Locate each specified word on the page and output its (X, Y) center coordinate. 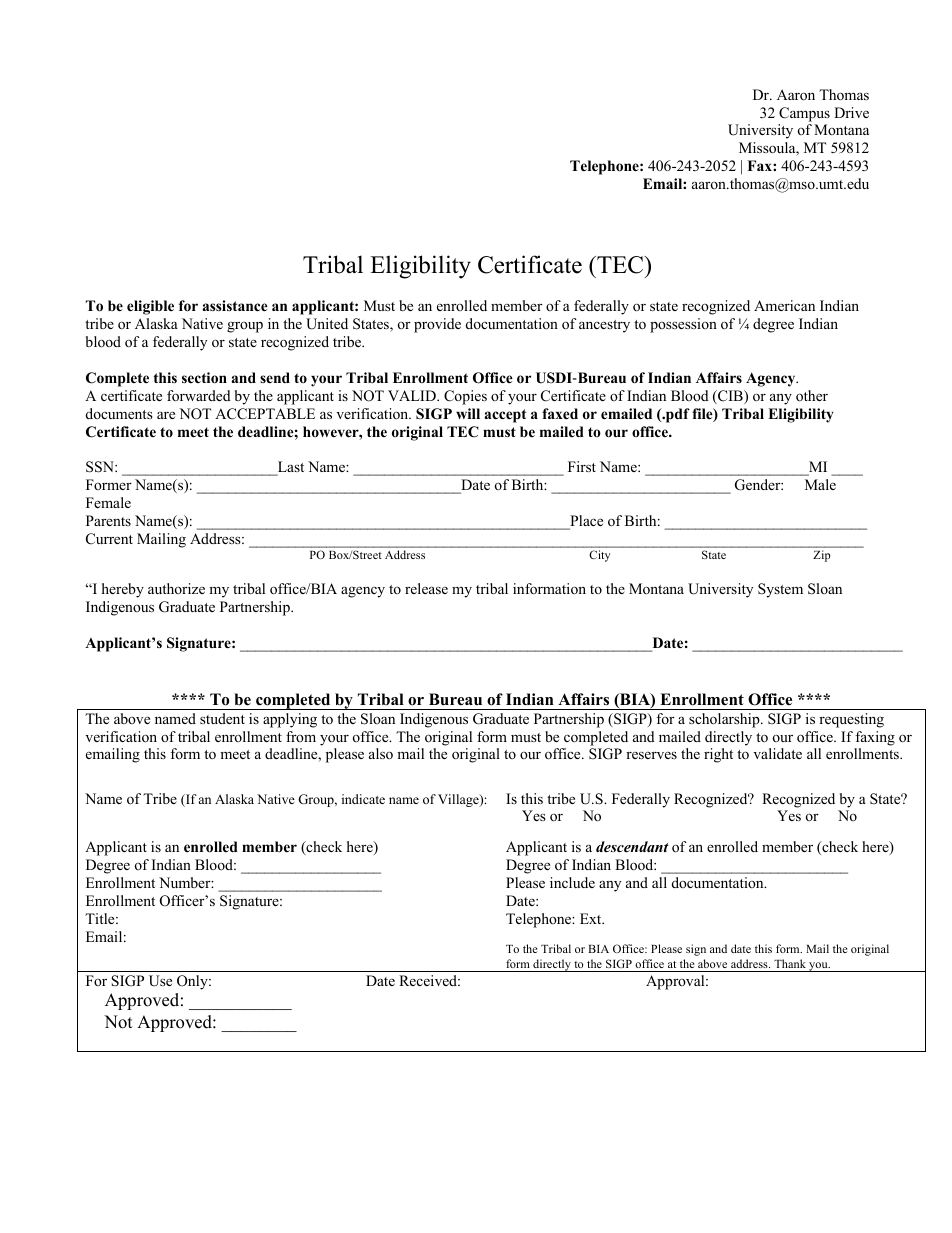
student (222, 718)
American (784, 305)
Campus (804, 114)
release (426, 588)
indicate (363, 799)
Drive (851, 112)
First (582, 466)
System (780, 590)
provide (437, 325)
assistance (235, 305)
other (812, 395)
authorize (176, 588)
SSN (101, 467)
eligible (150, 307)
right (718, 755)
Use (160, 981)
